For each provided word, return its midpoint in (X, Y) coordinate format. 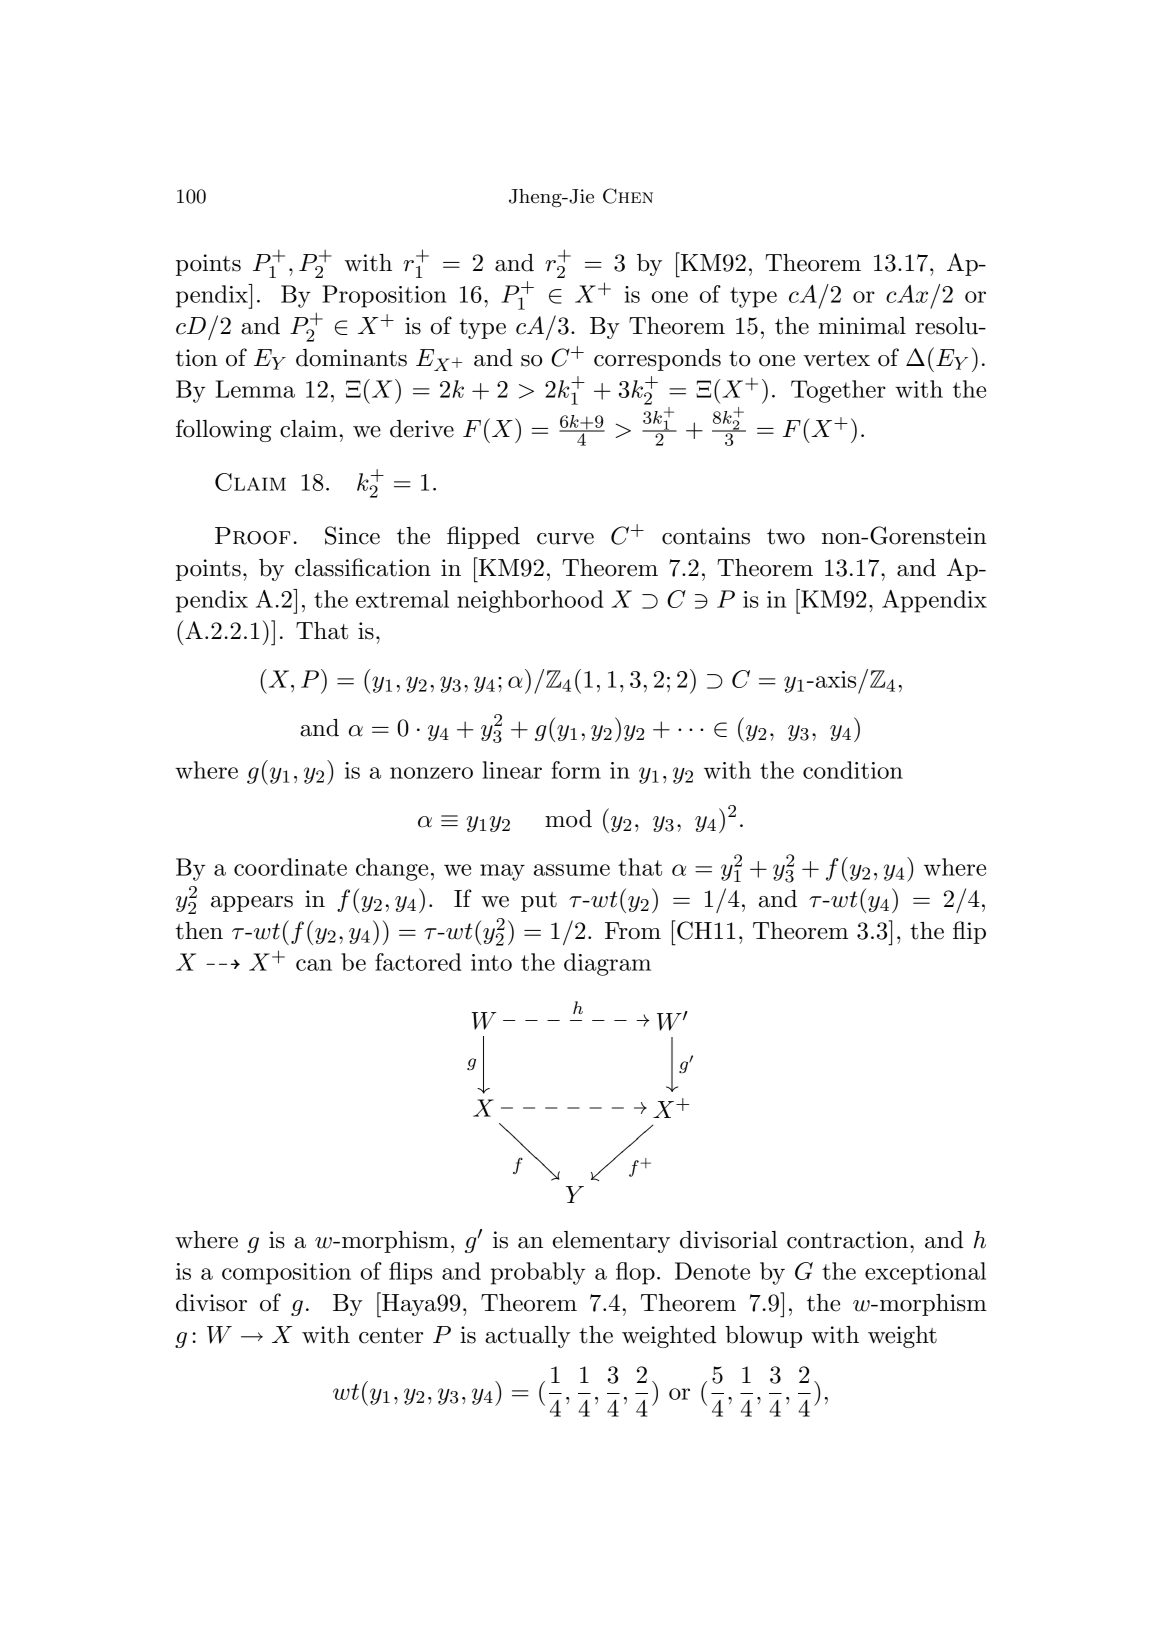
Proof (253, 536)
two (786, 537)
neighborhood (530, 601)
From (633, 931)
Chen (628, 196)
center (391, 1336)
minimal (862, 326)
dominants (351, 358)
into (491, 962)
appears (252, 904)
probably (537, 1273)
